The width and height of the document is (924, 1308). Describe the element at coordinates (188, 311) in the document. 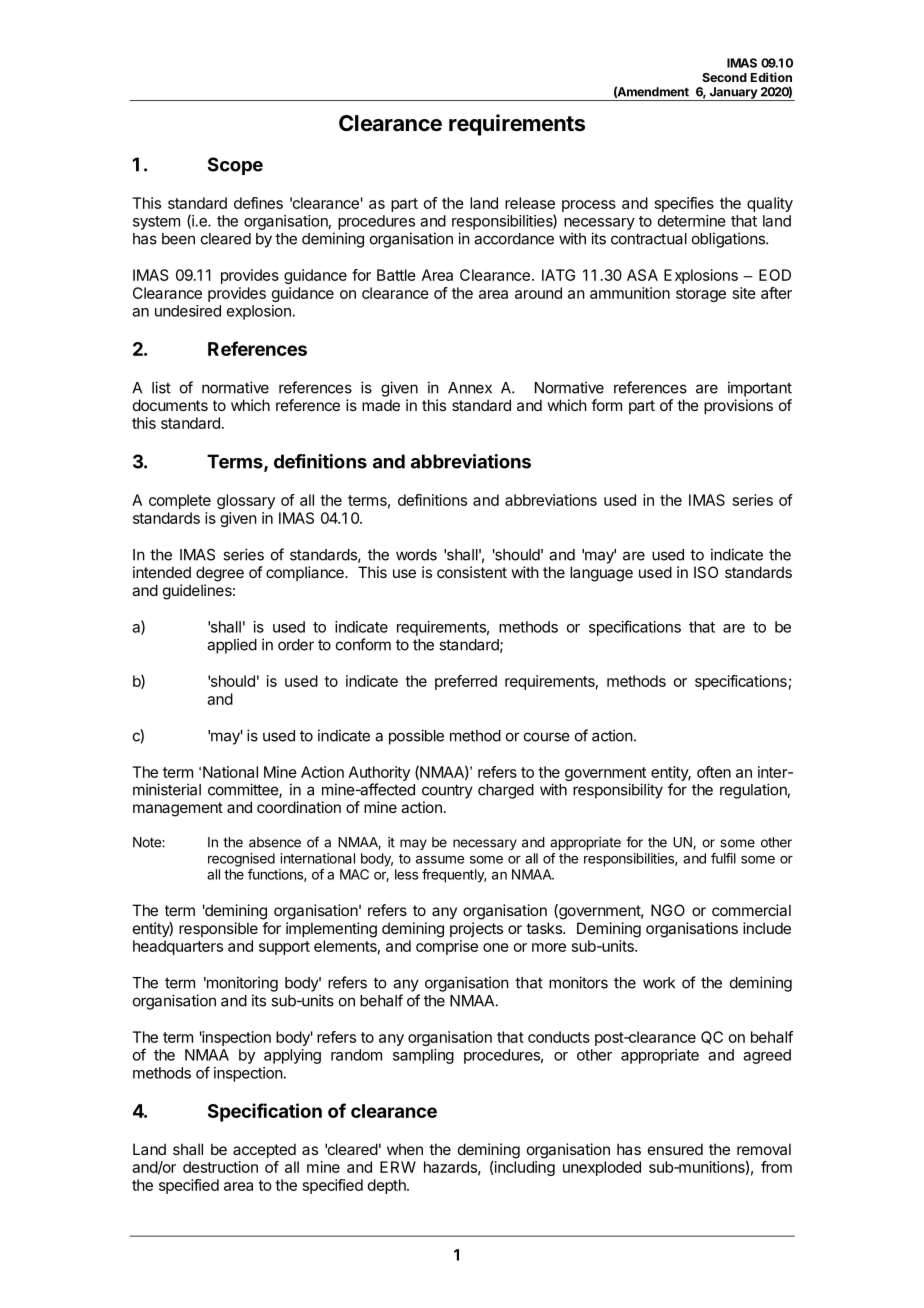

I see `undesired` at that location.
